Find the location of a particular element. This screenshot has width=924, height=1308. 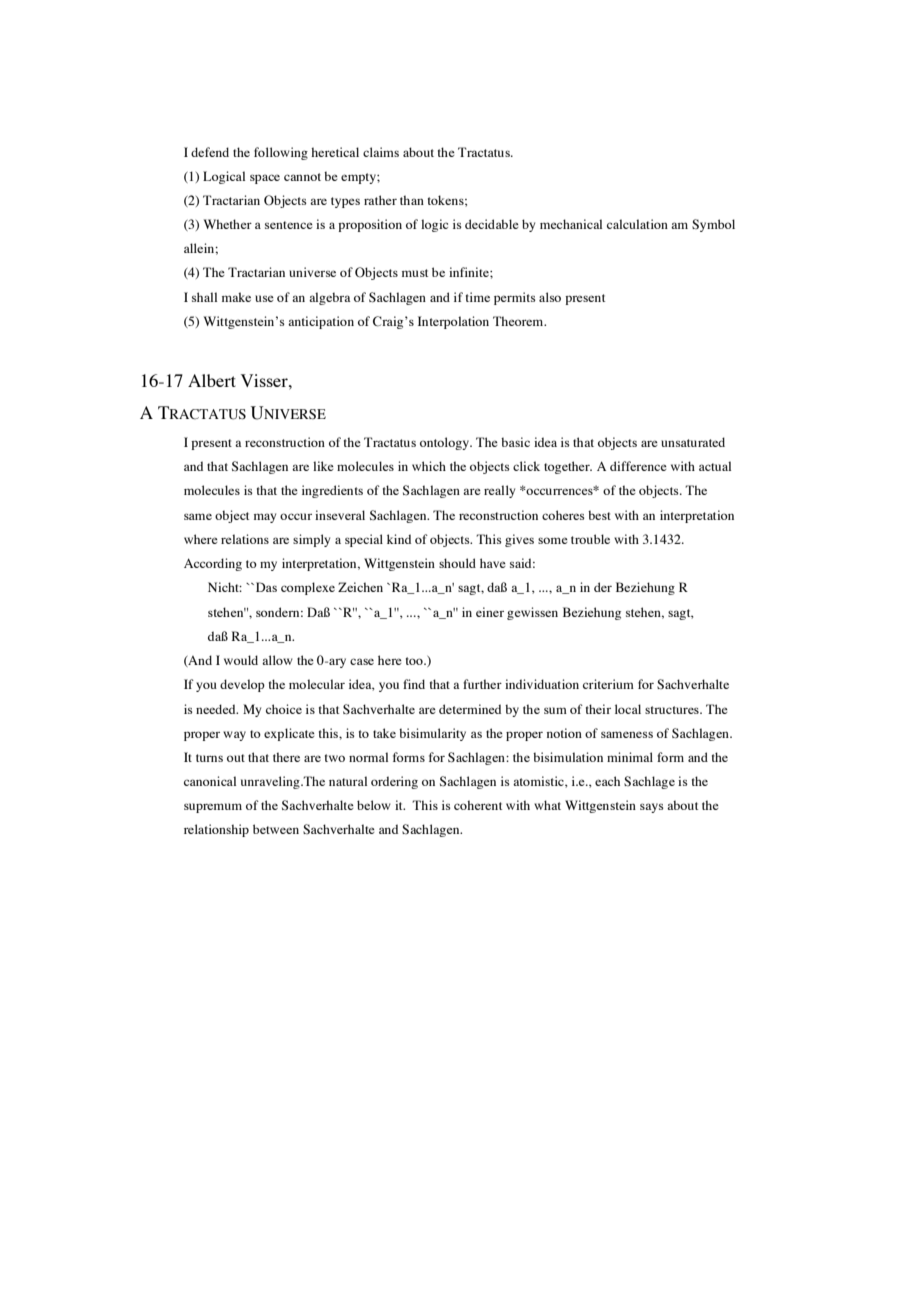

ontology is located at coordinates (446, 443).
